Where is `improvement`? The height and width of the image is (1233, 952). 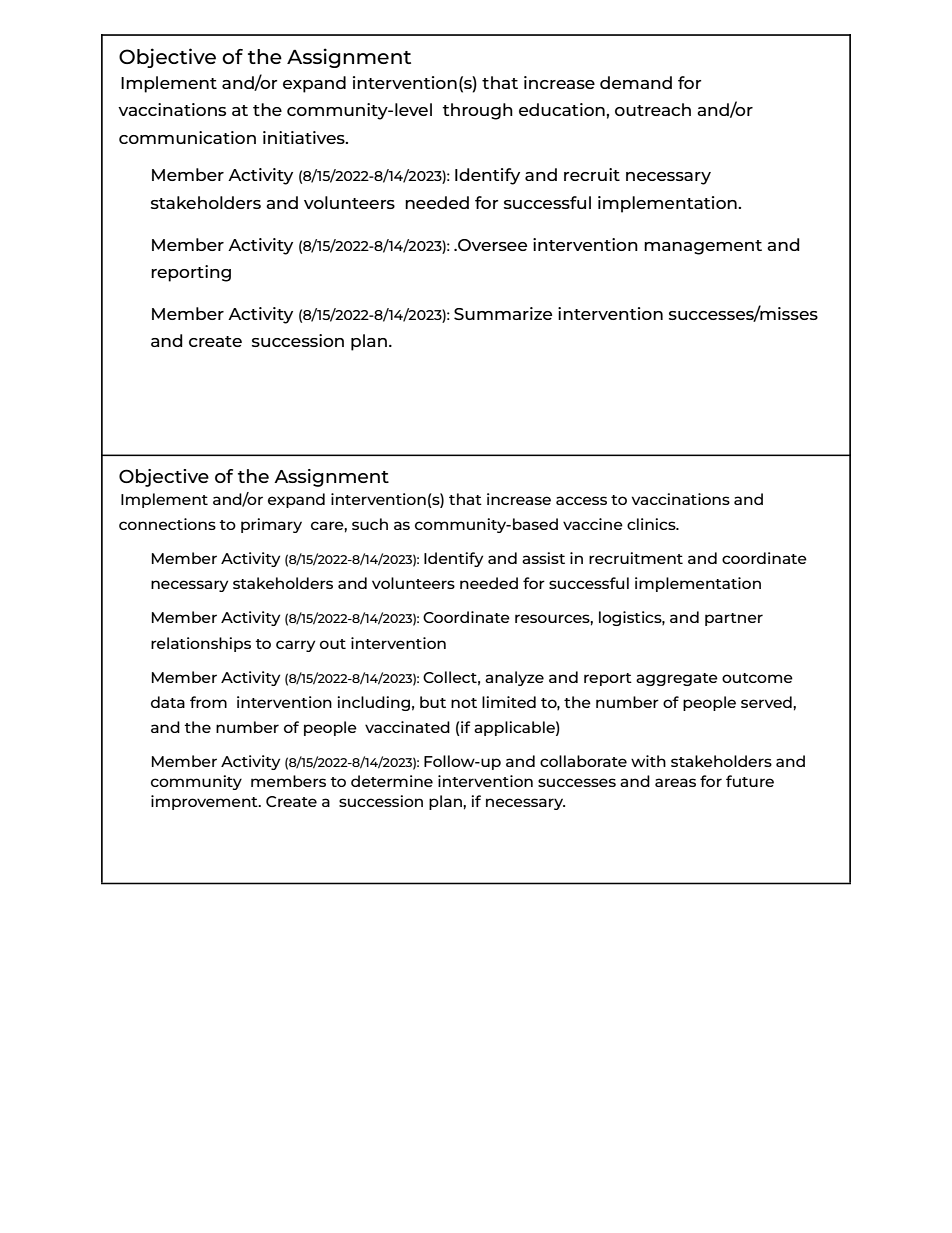 improvement is located at coordinates (205, 802).
